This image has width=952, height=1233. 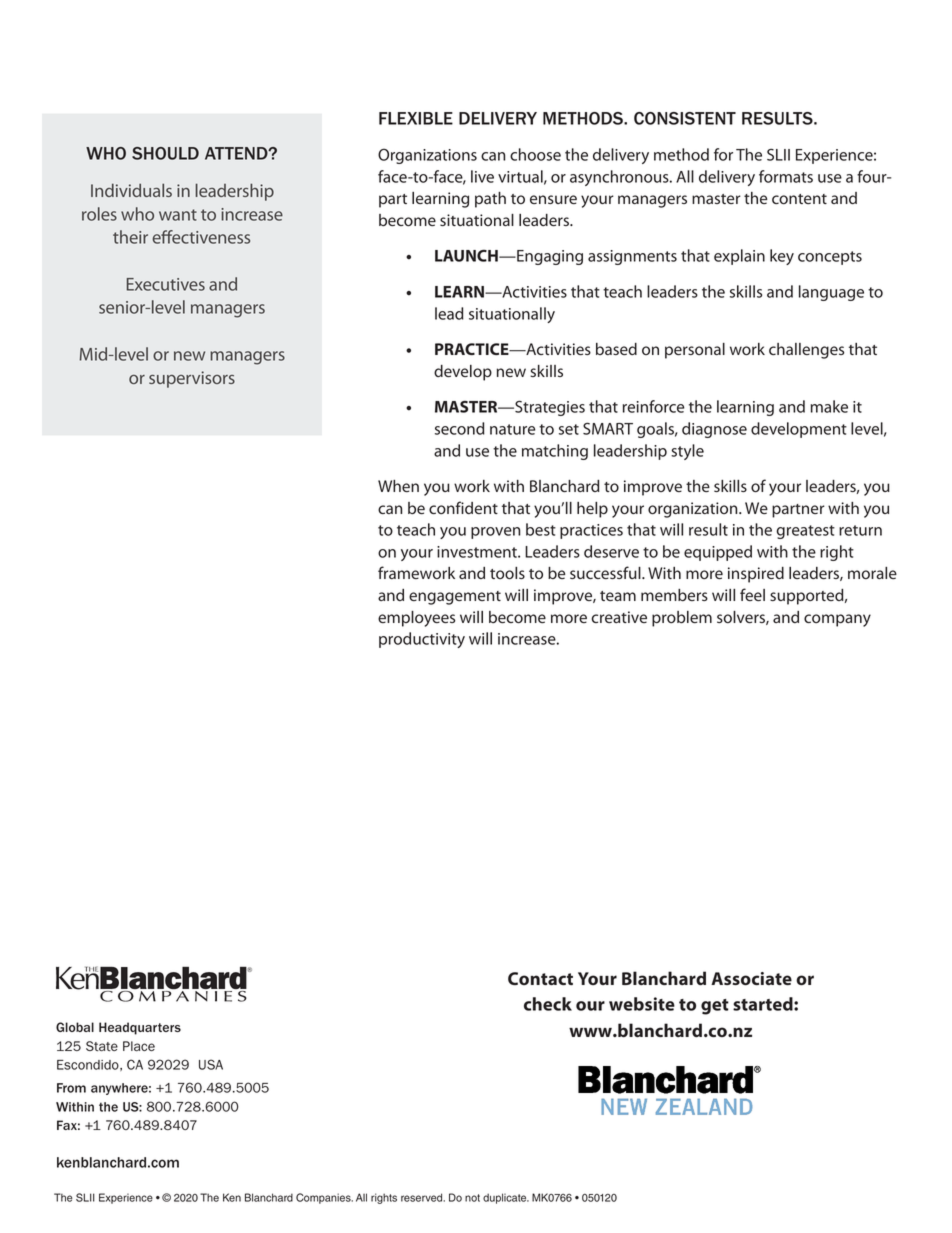 What do you see at coordinates (71, 1088) in the image?
I see `From` at bounding box center [71, 1088].
